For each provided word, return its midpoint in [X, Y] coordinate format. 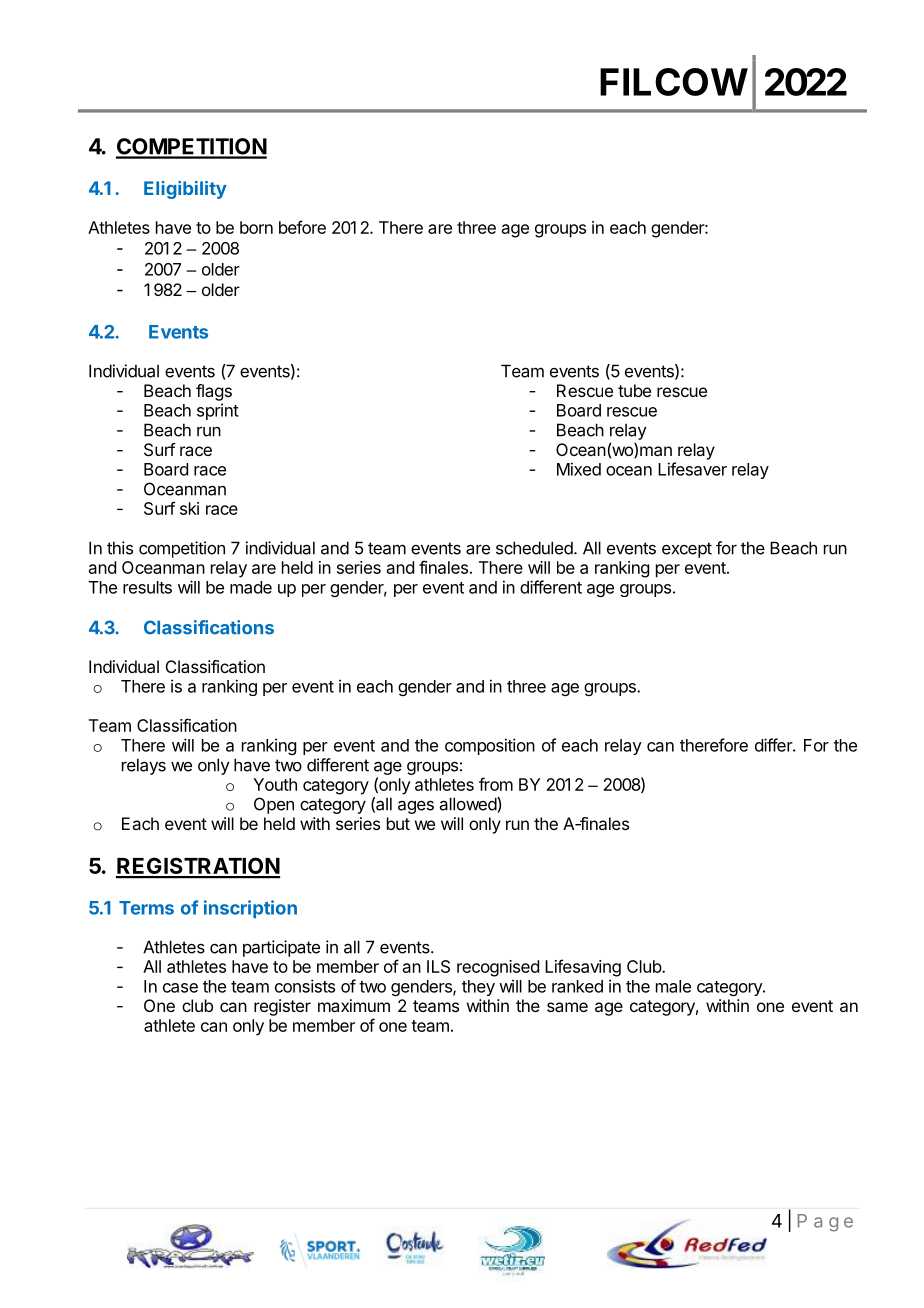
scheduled [534, 548]
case [180, 988]
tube [634, 390]
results [147, 587]
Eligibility [185, 190]
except [687, 550]
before [302, 227]
